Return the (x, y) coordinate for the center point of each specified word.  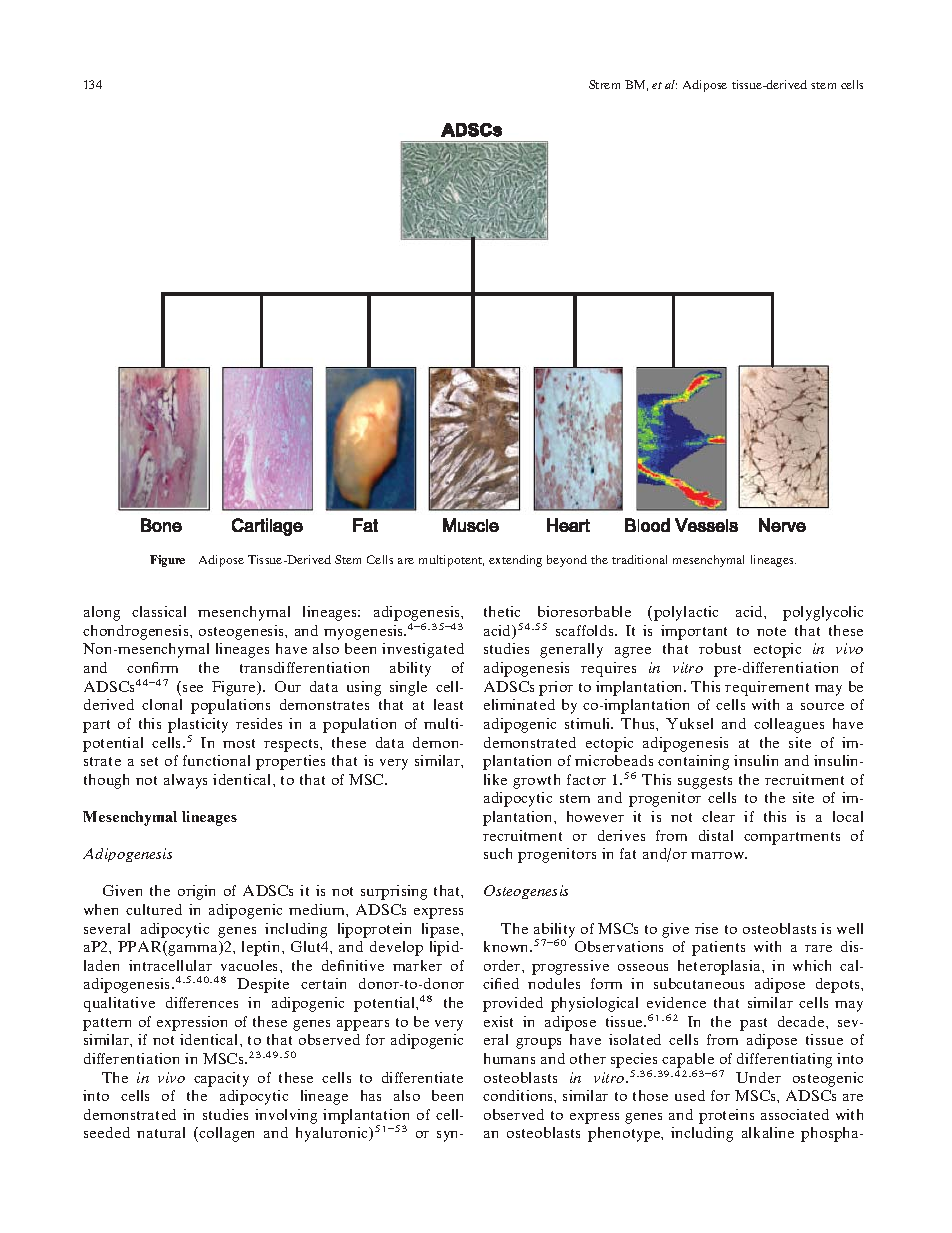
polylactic (686, 613)
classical (159, 611)
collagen (226, 1134)
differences (202, 1002)
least (448, 704)
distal (716, 835)
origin (196, 892)
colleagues (789, 725)
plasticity (198, 725)
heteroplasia (720, 967)
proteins (726, 1116)
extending (515, 561)
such (498, 853)
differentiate (422, 1077)
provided (513, 1004)
